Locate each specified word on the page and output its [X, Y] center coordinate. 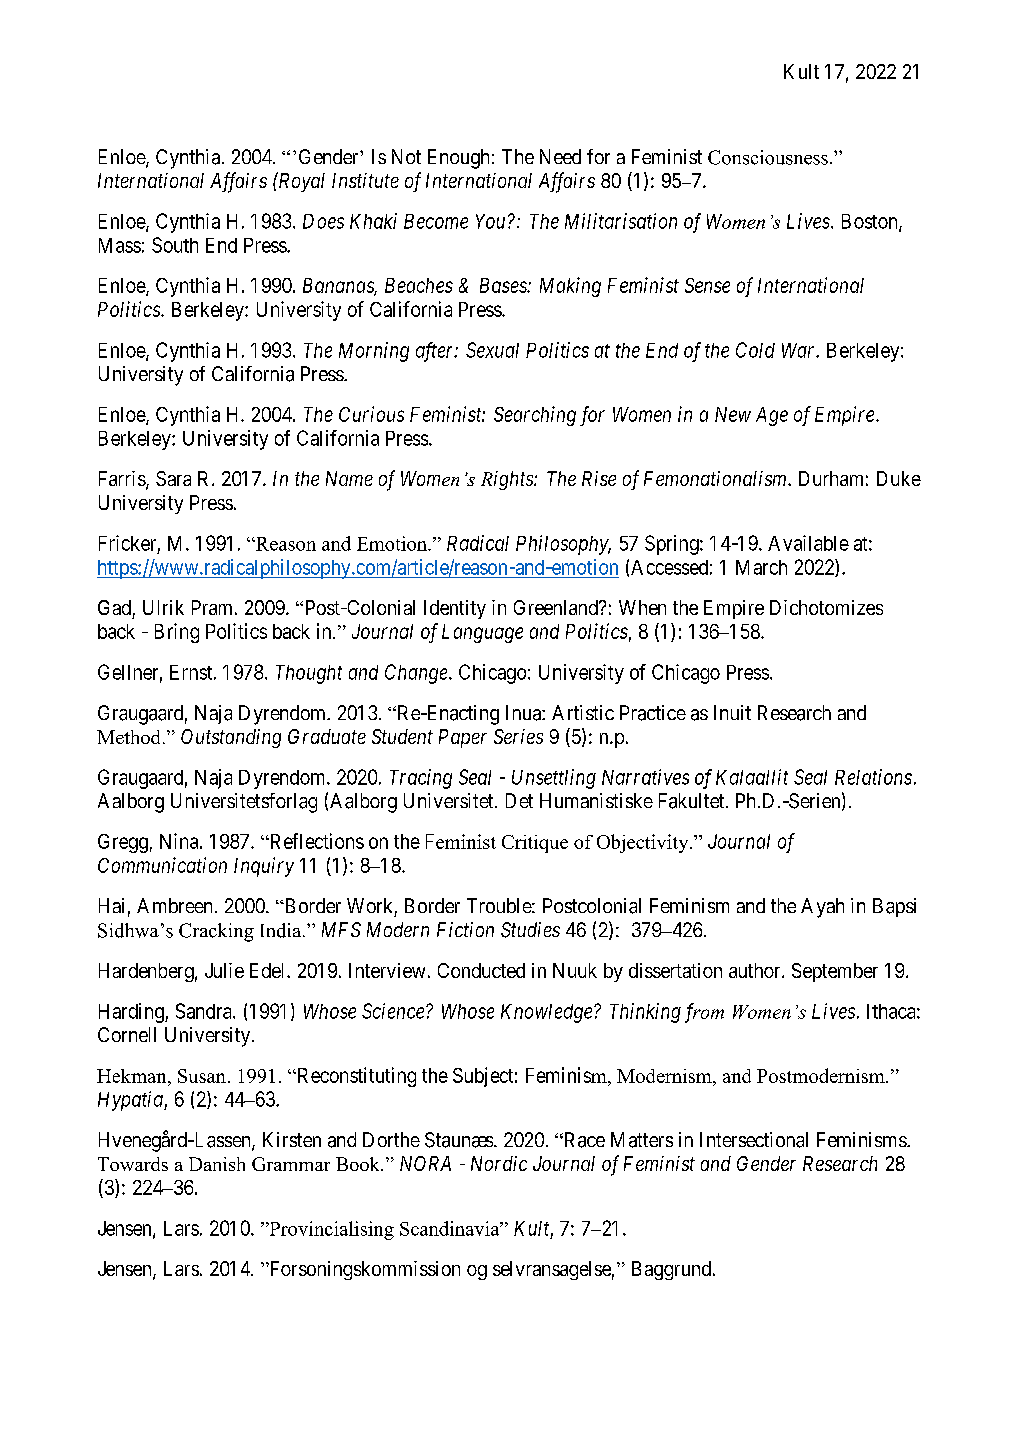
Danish [217, 1164]
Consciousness [768, 157]
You [490, 221]
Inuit [732, 712]
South [175, 245]
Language [482, 633]
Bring [177, 633]
